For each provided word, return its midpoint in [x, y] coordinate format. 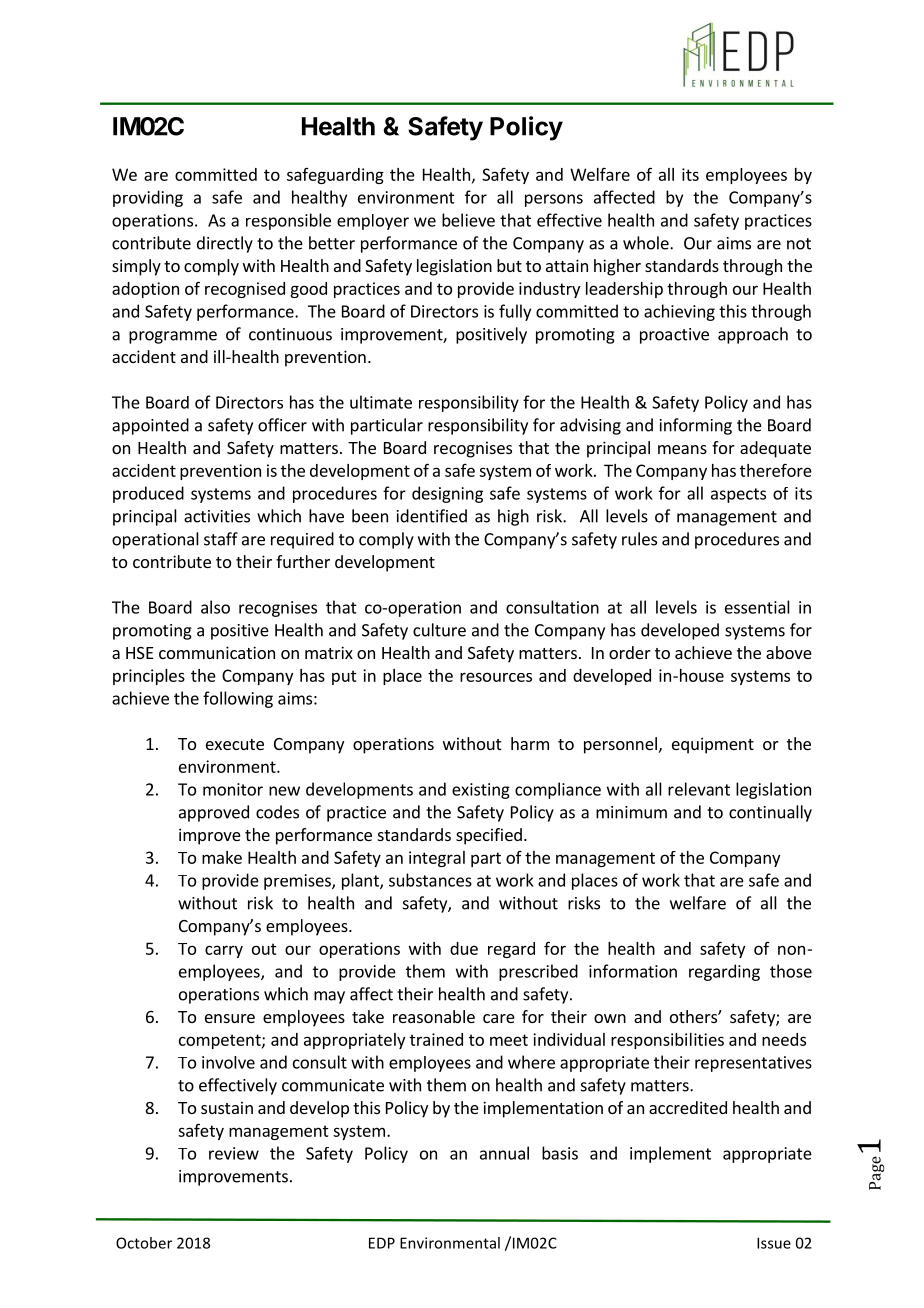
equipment [713, 745]
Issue [774, 1243]
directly [225, 244]
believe [468, 220]
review [234, 1153]
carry [224, 951]
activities [217, 516]
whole [647, 243]
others [694, 1016]
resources [496, 677]
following [238, 699]
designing [447, 494]
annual [504, 1153]
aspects [738, 495]
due [464, 948]
